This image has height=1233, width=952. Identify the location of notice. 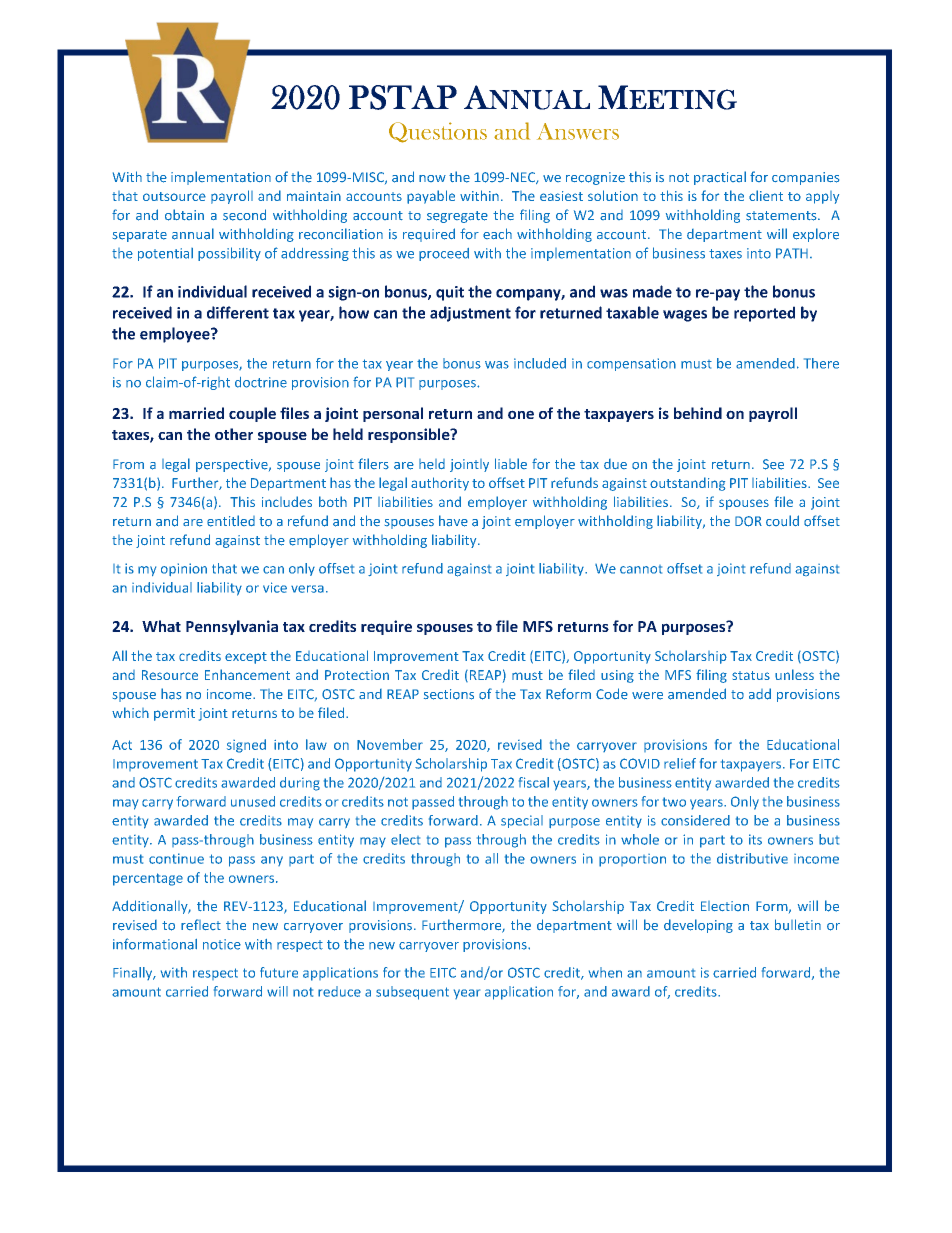
(222, 944).
